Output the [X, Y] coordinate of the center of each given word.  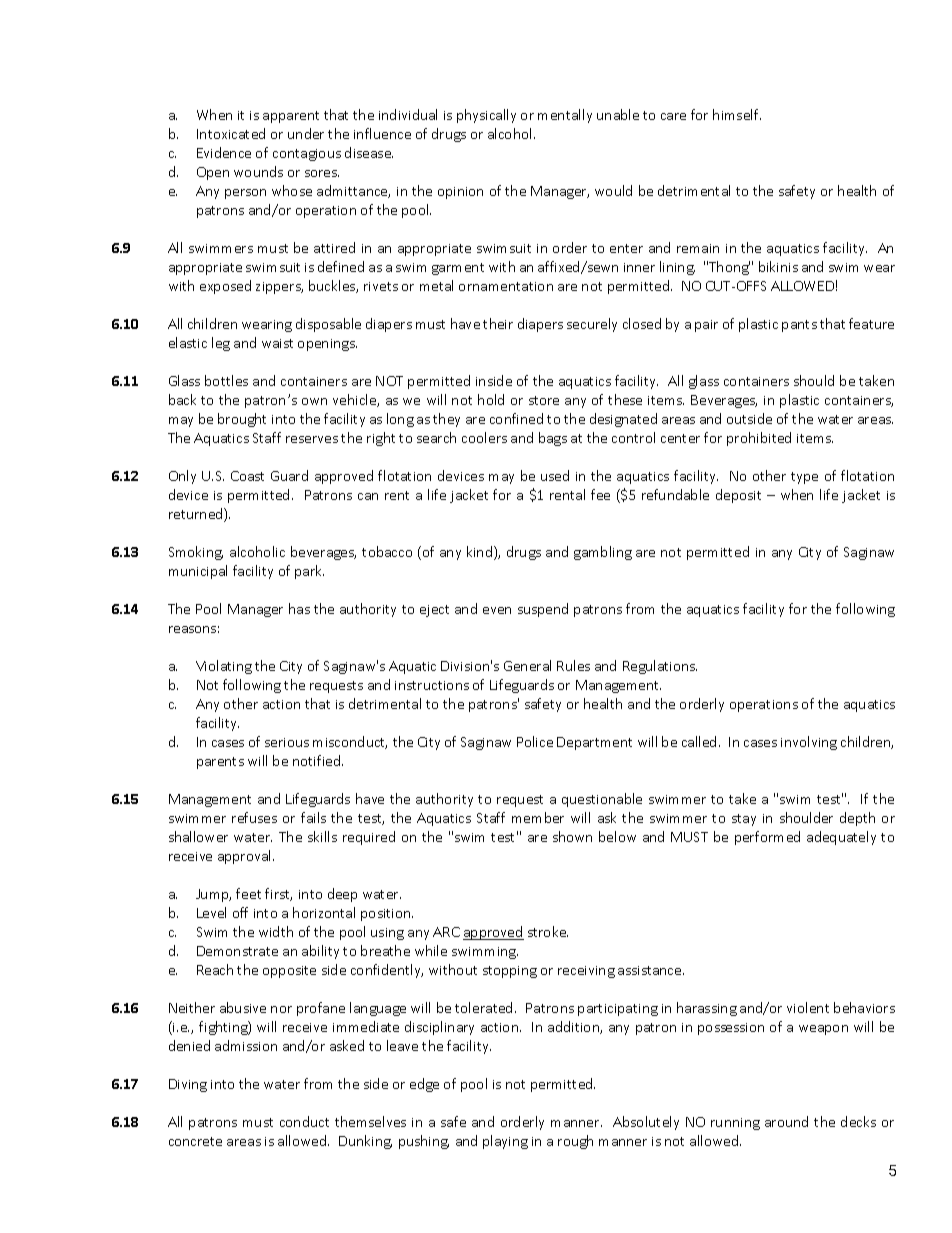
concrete [195, 1141]
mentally [565, 116]
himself [737, 114]
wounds [258, 171]
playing [505, 1142]
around [786, 1121]
